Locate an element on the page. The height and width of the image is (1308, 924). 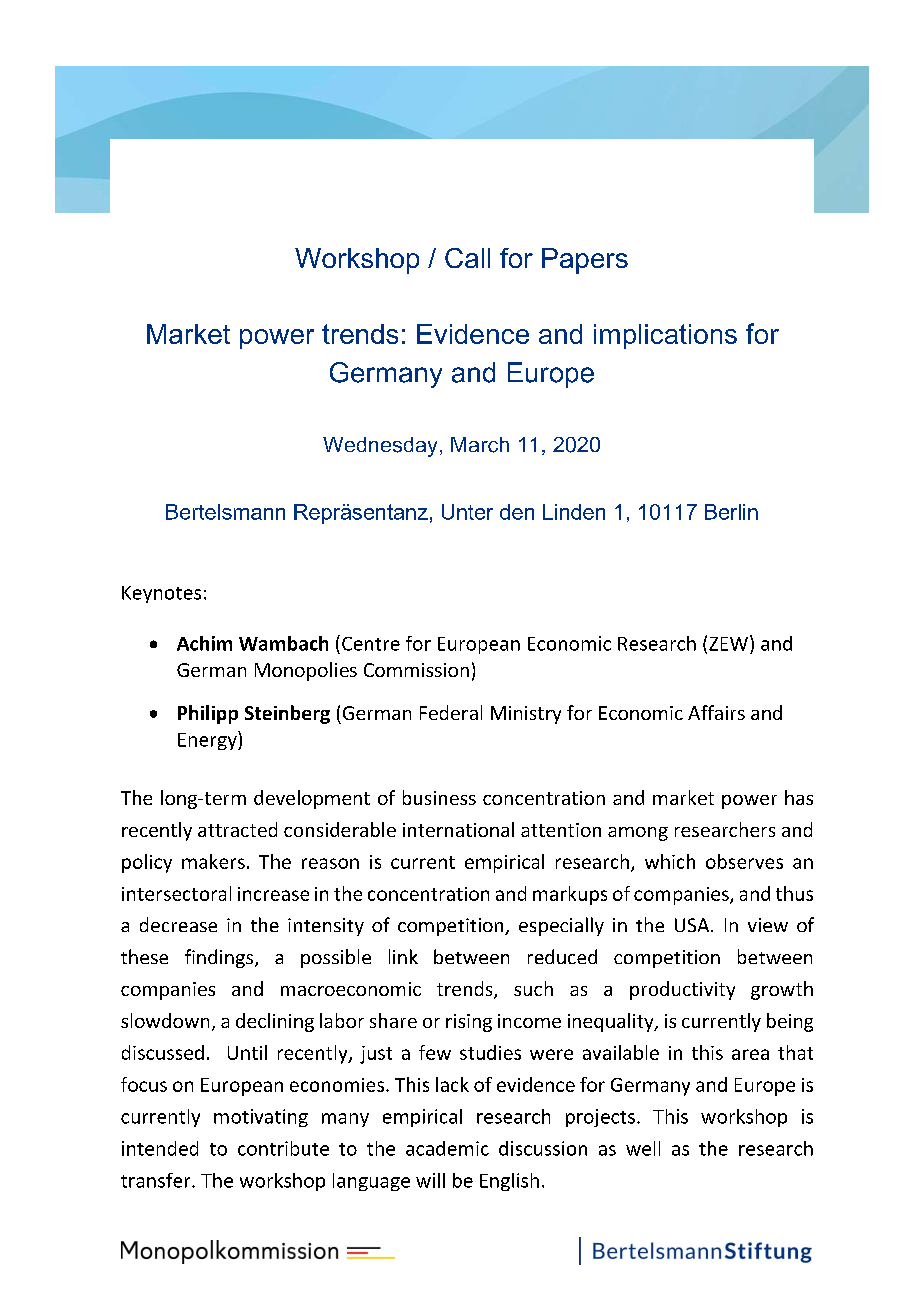
link is located at coordinates (403, 956).
